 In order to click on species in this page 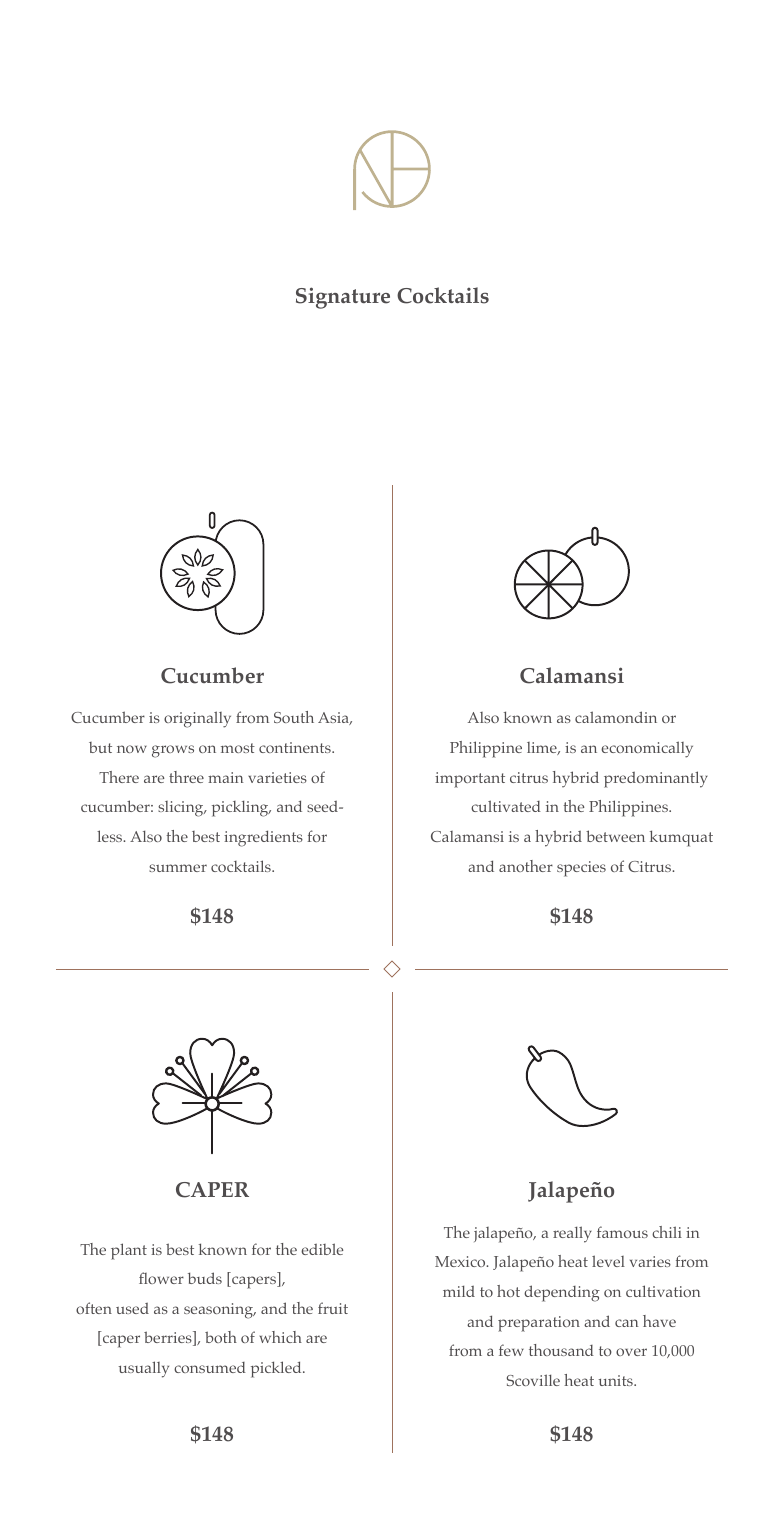, I will do `click(581, 869)`.
